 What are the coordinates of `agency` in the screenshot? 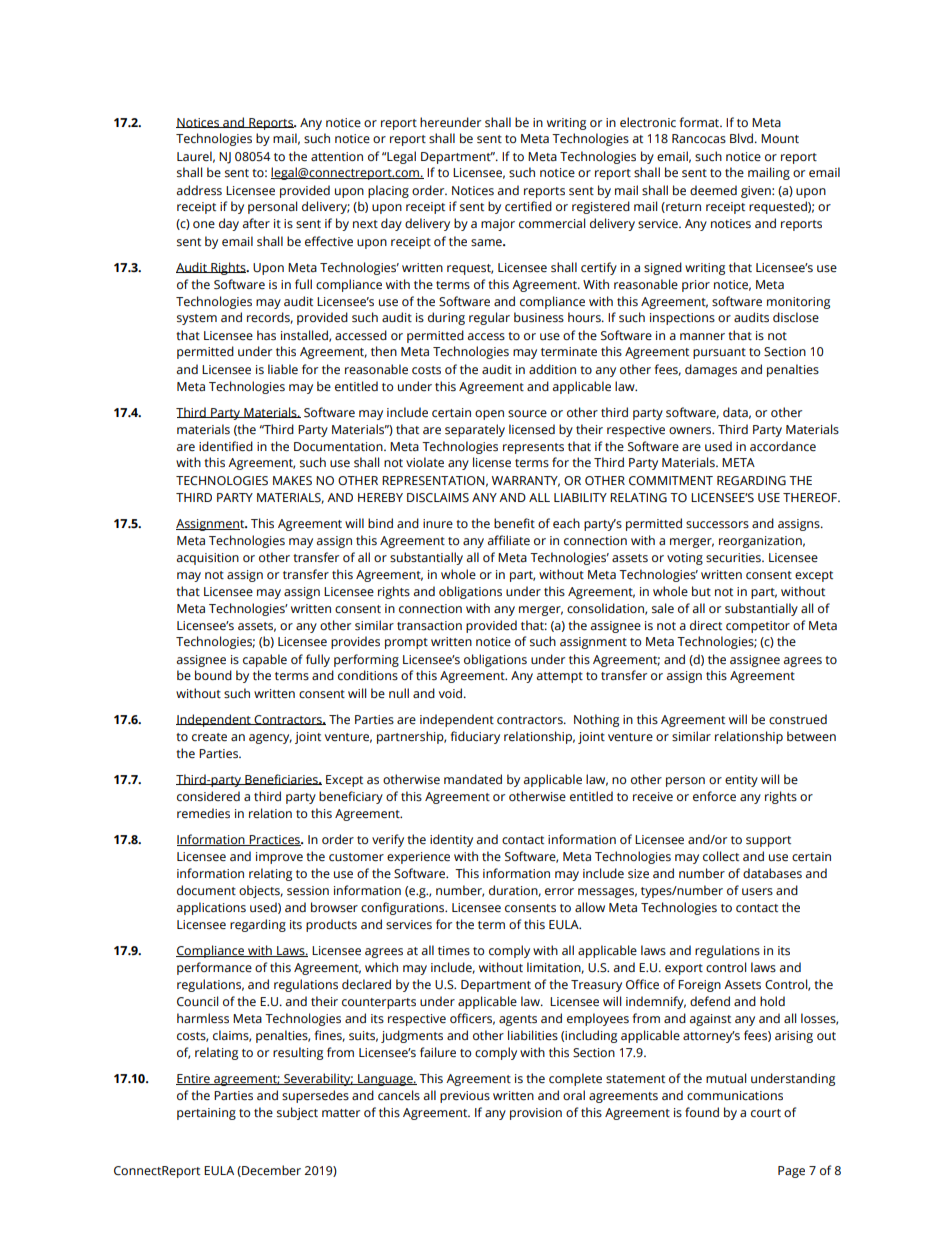 It's located at (270, 739).
